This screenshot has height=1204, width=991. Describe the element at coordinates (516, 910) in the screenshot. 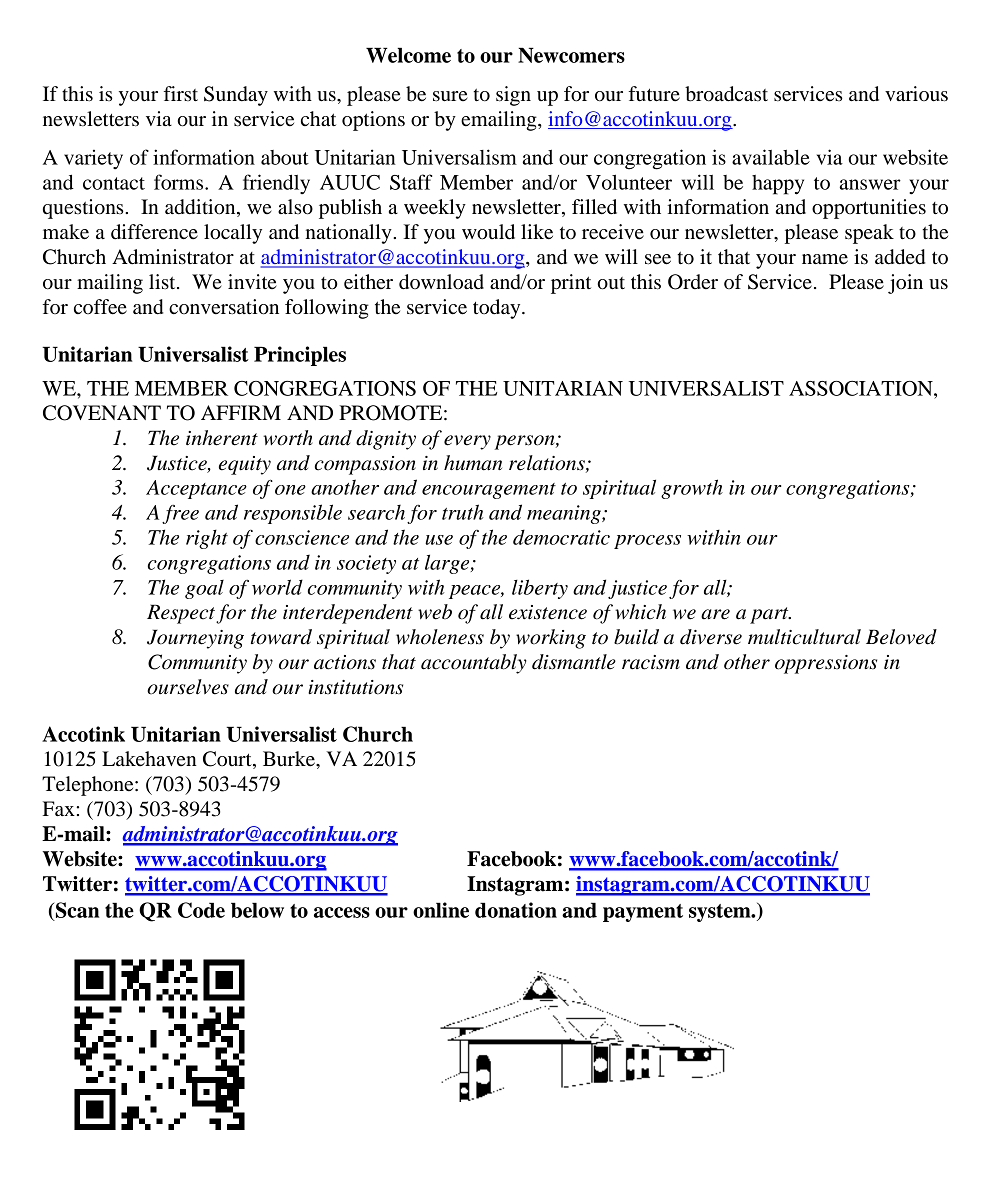

I see `donation` at that location.
